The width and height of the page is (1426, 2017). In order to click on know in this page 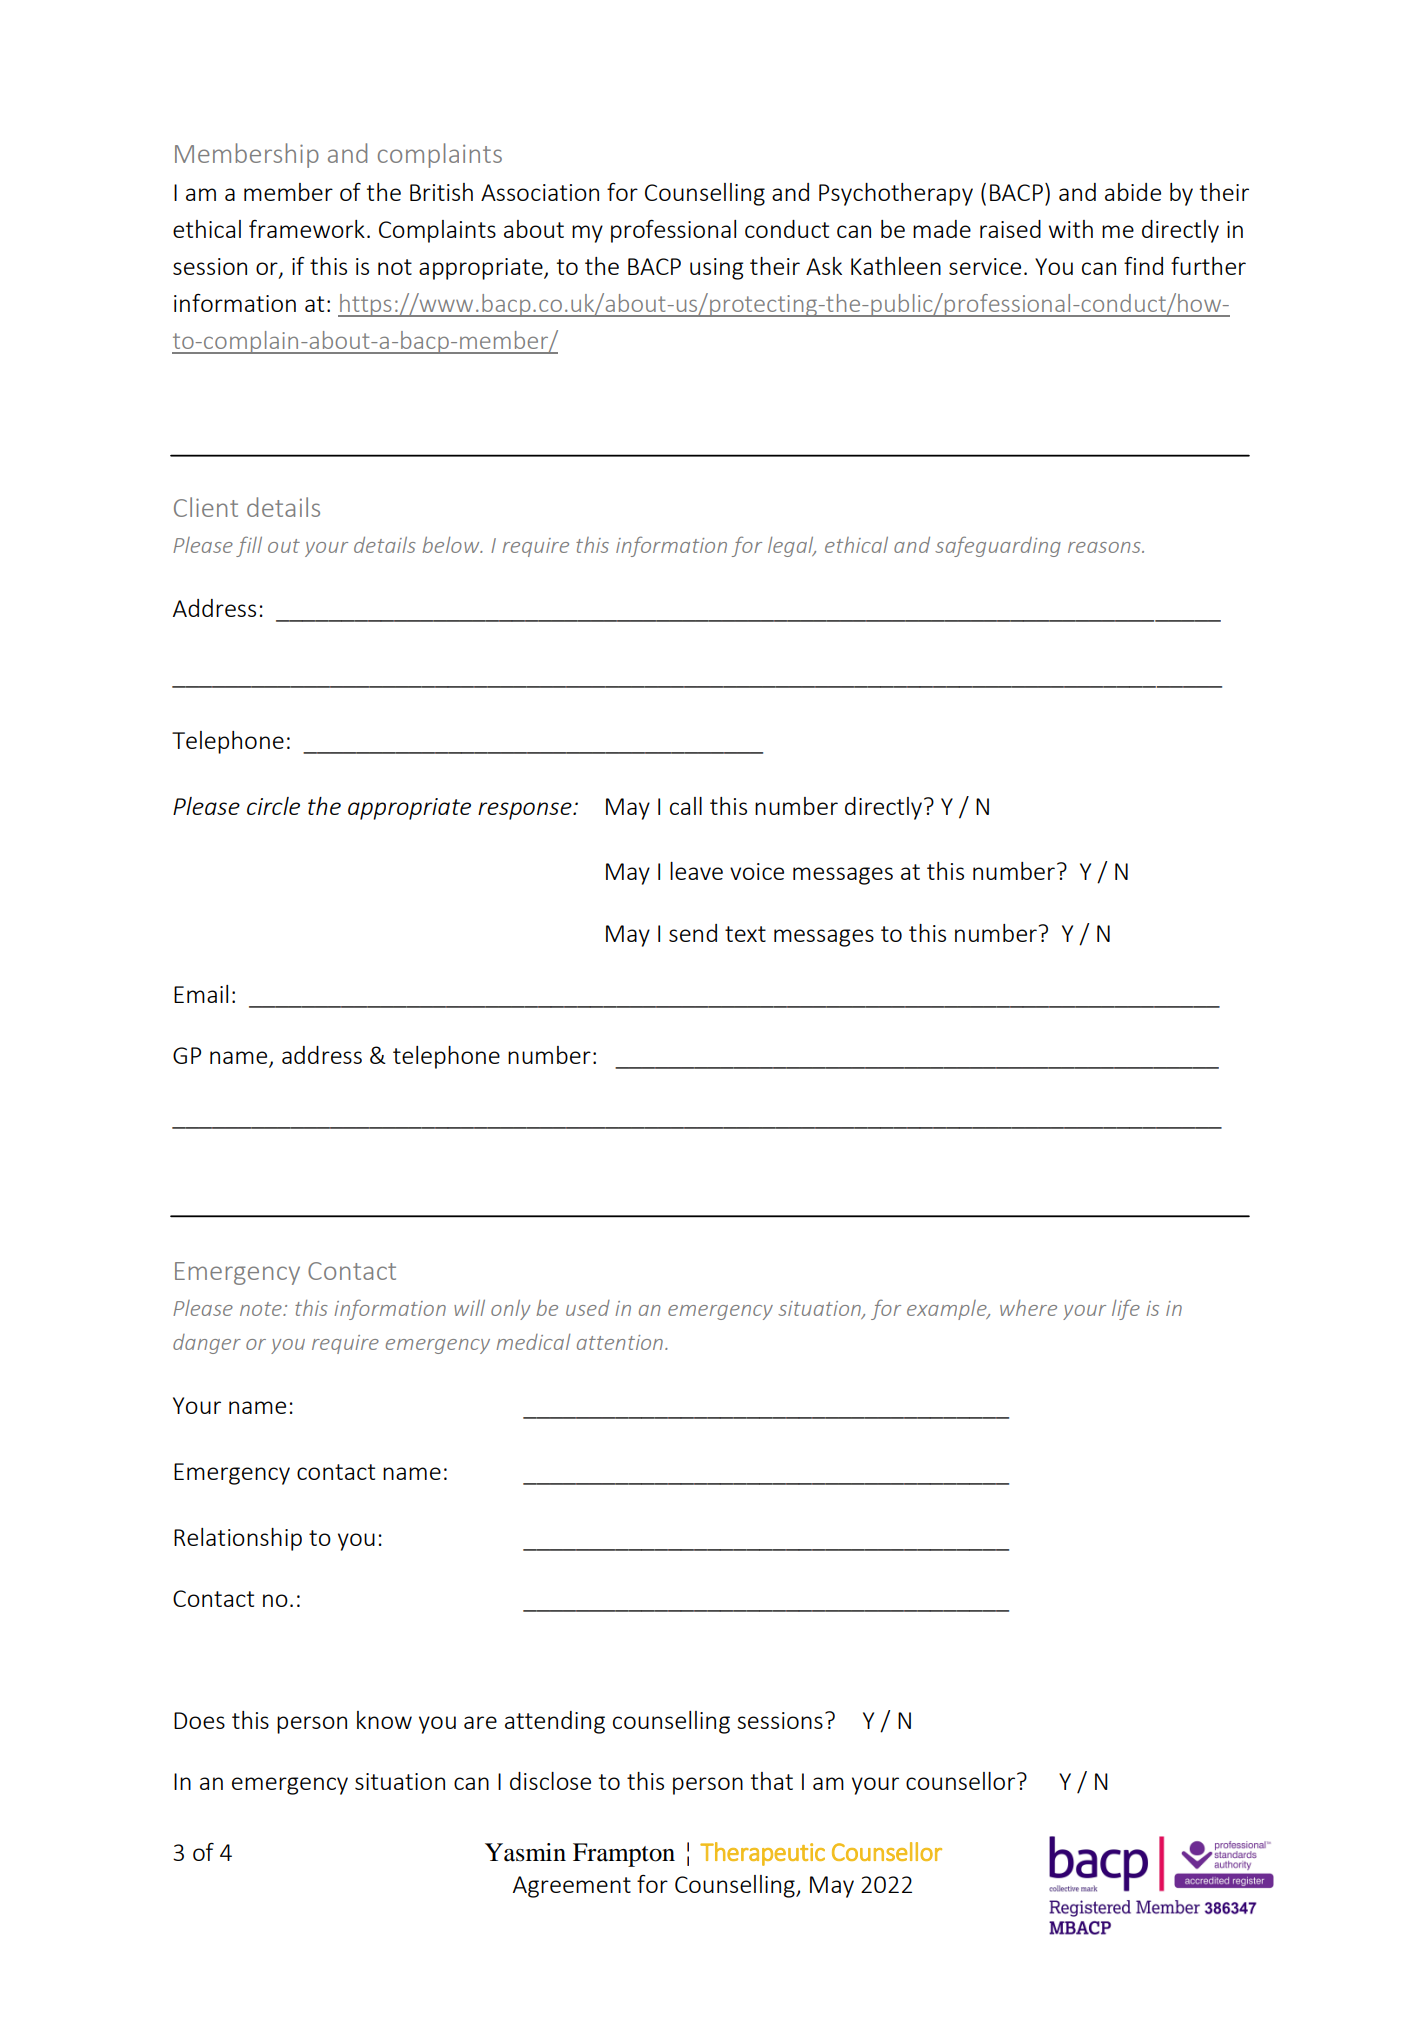, I will do `click(384, 1720)`.
